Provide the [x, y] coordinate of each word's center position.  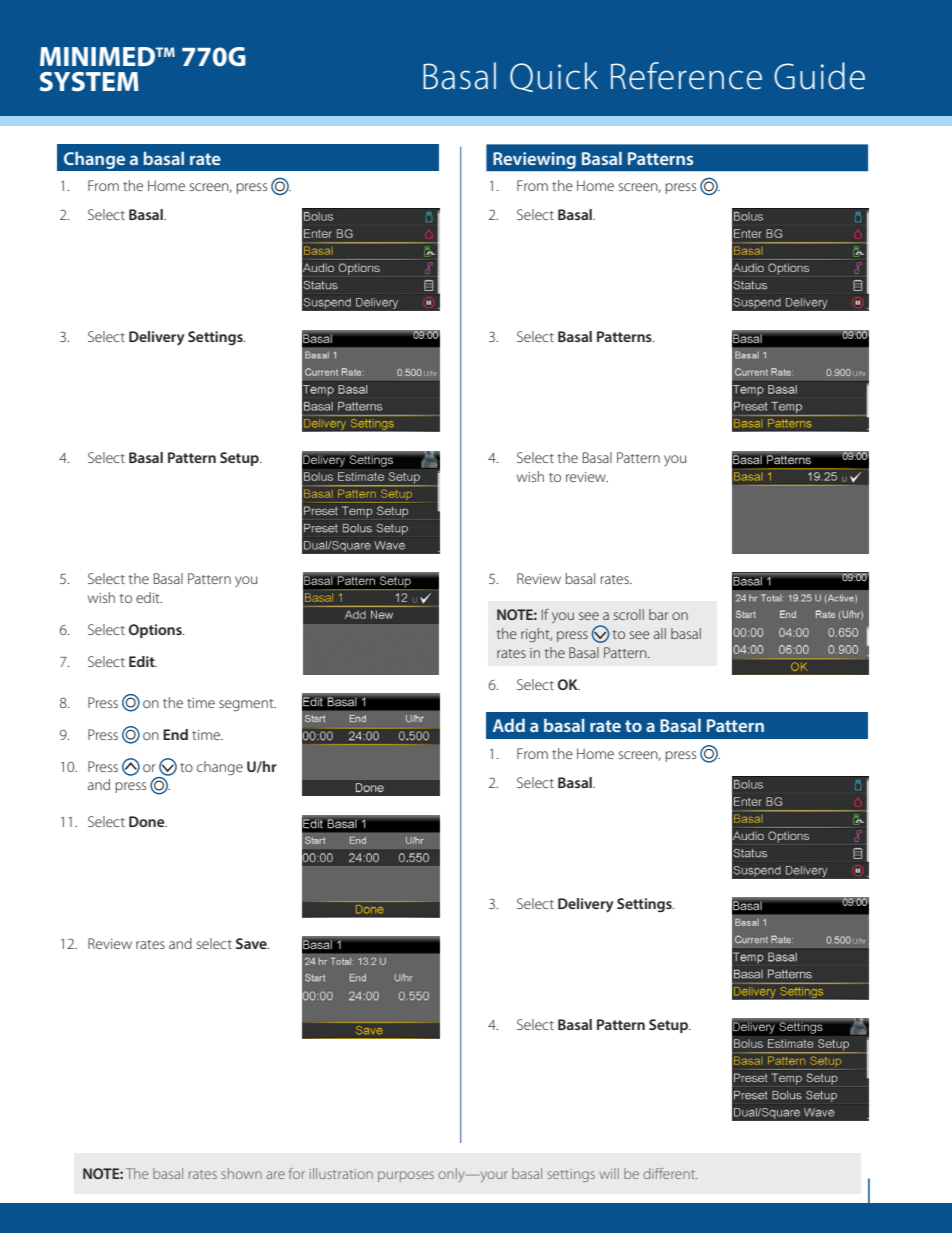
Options [156, 631]
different [670, 1173]
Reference [686, 76]
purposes [406, 1176]
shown [241, 1173]
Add [509, 725]
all [660, 633]
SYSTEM [89, 82]
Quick [554, 77]
